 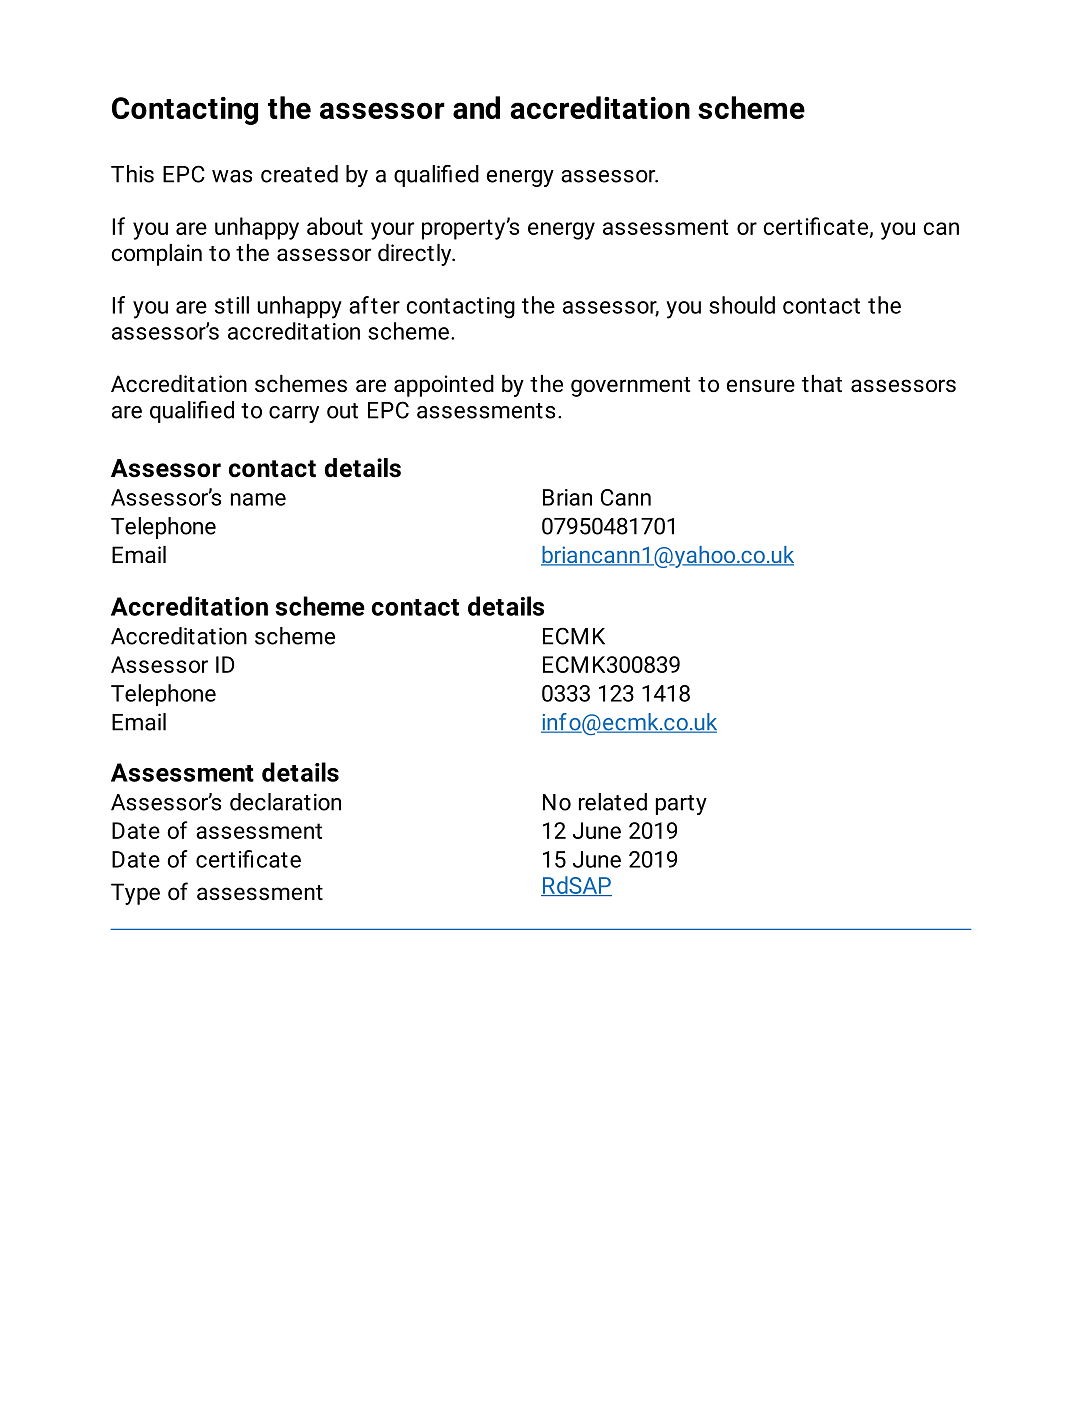 What do you see at coordinates (232, 176) in the screenshot?
I see `was` at bounding box center [232, 176].
